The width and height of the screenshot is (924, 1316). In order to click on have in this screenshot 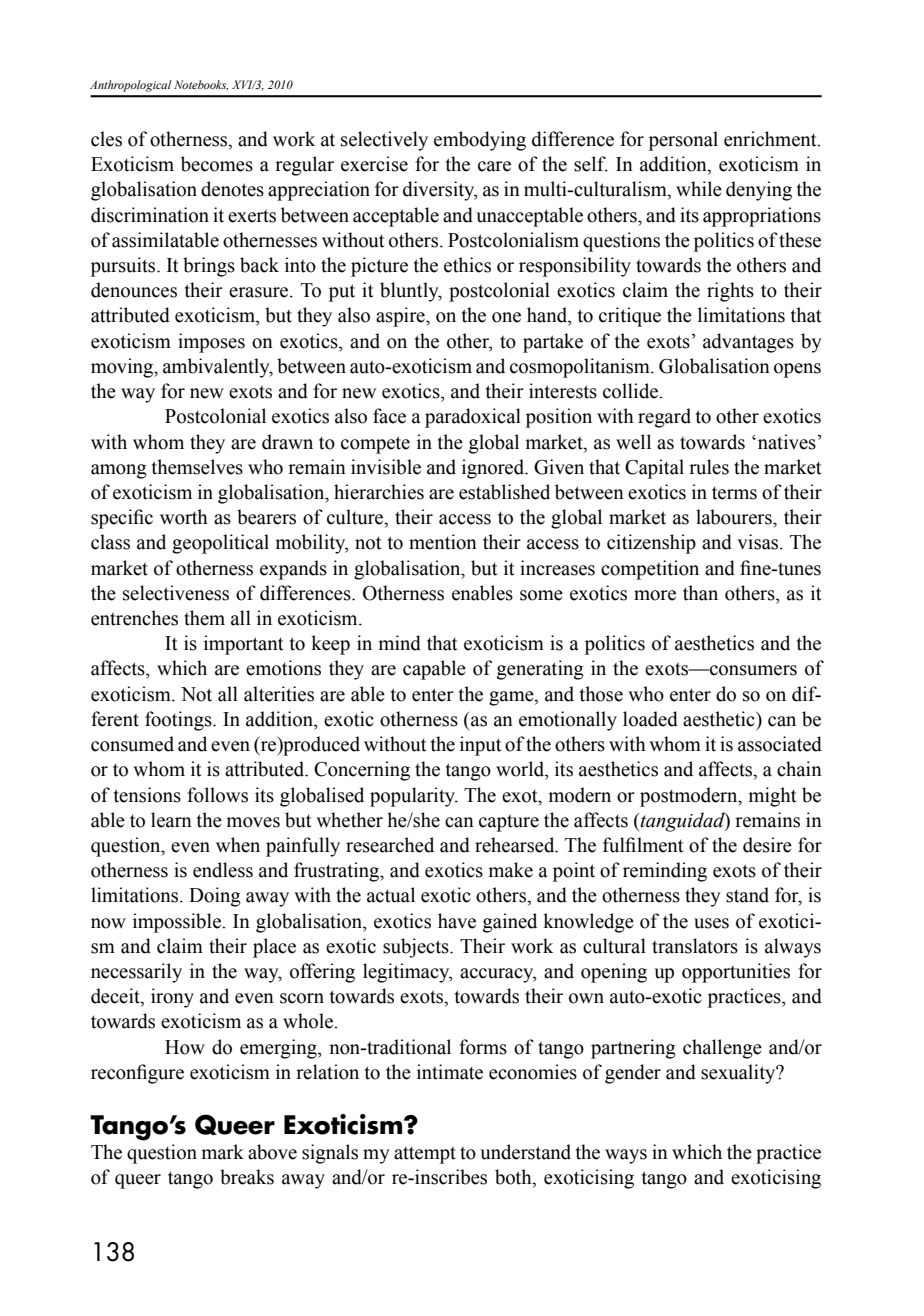, I will do `click(457, 921)`.
